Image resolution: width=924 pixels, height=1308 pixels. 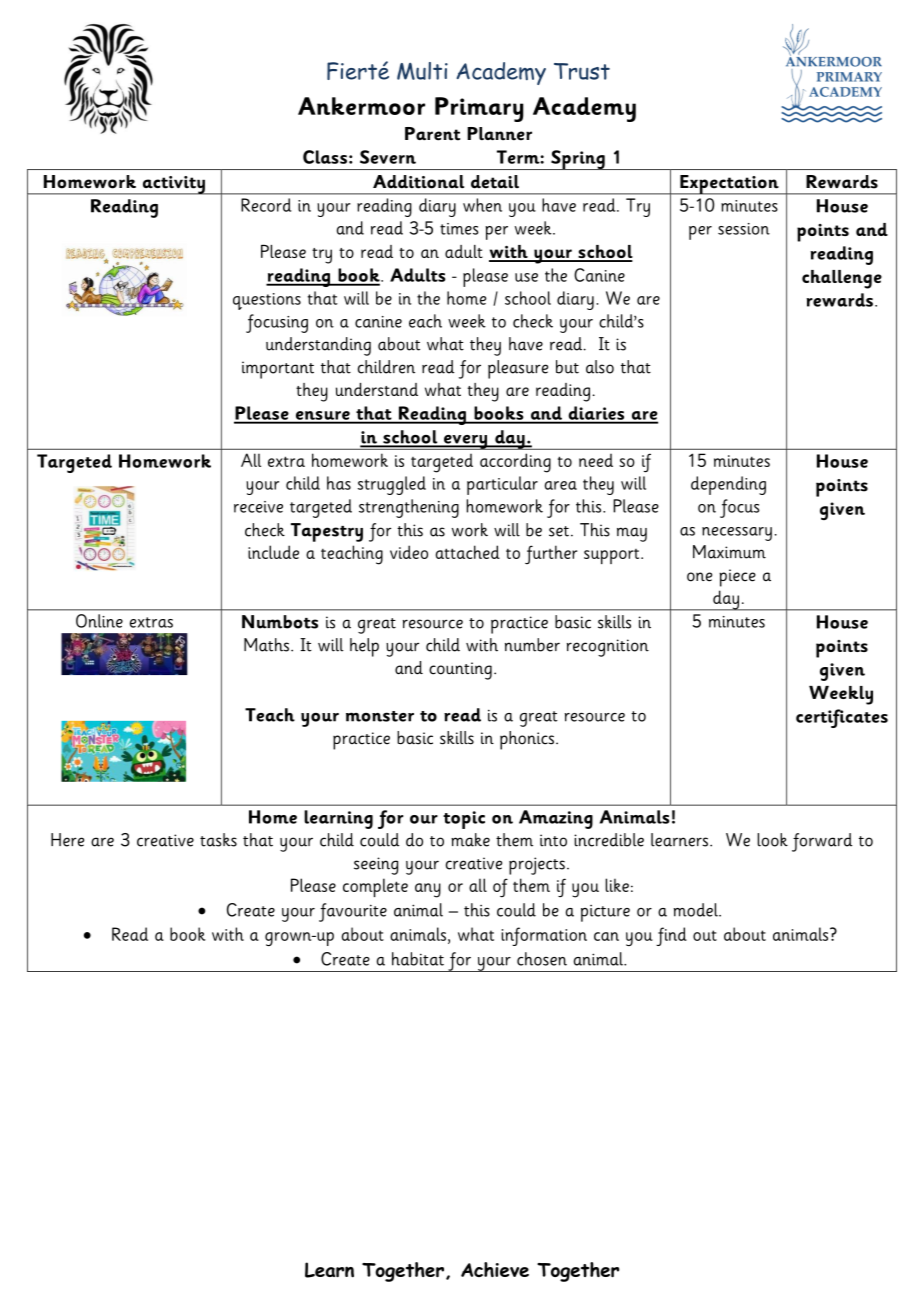 What do you see at coordinates (418, 959) in the screenshot?
I see `habitat` at bounding box center [418, 959].
